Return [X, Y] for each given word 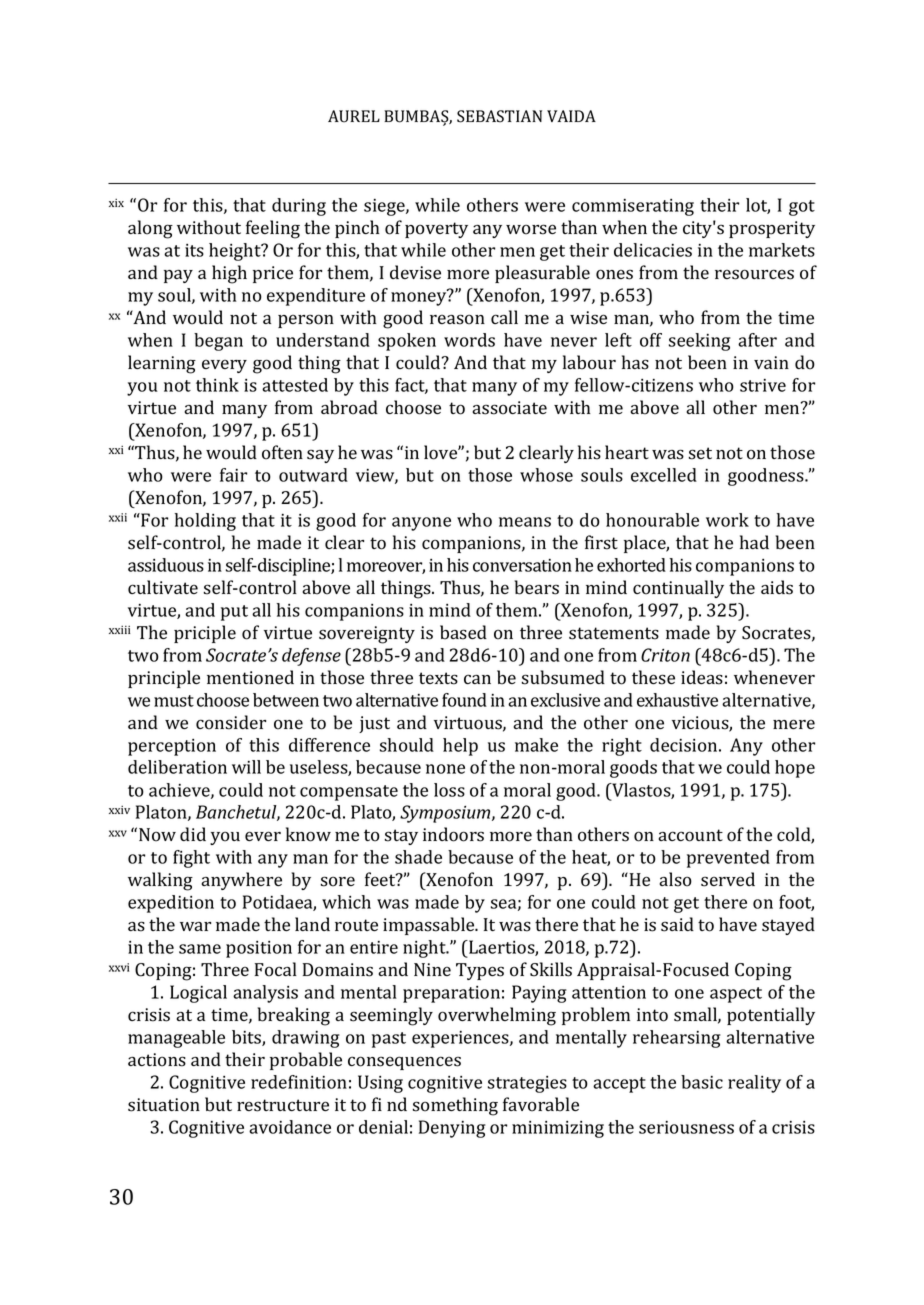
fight [191, 859]
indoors [453, 834]
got [802, 208]
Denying [452, 1129]
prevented [728, 859]
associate [509, 408]
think [217, 385]
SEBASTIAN [499, 116]
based [463, 632]
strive [763, 385]
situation [164, 1105]
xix [116, 203]
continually [678, 589]
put [234, 613]
